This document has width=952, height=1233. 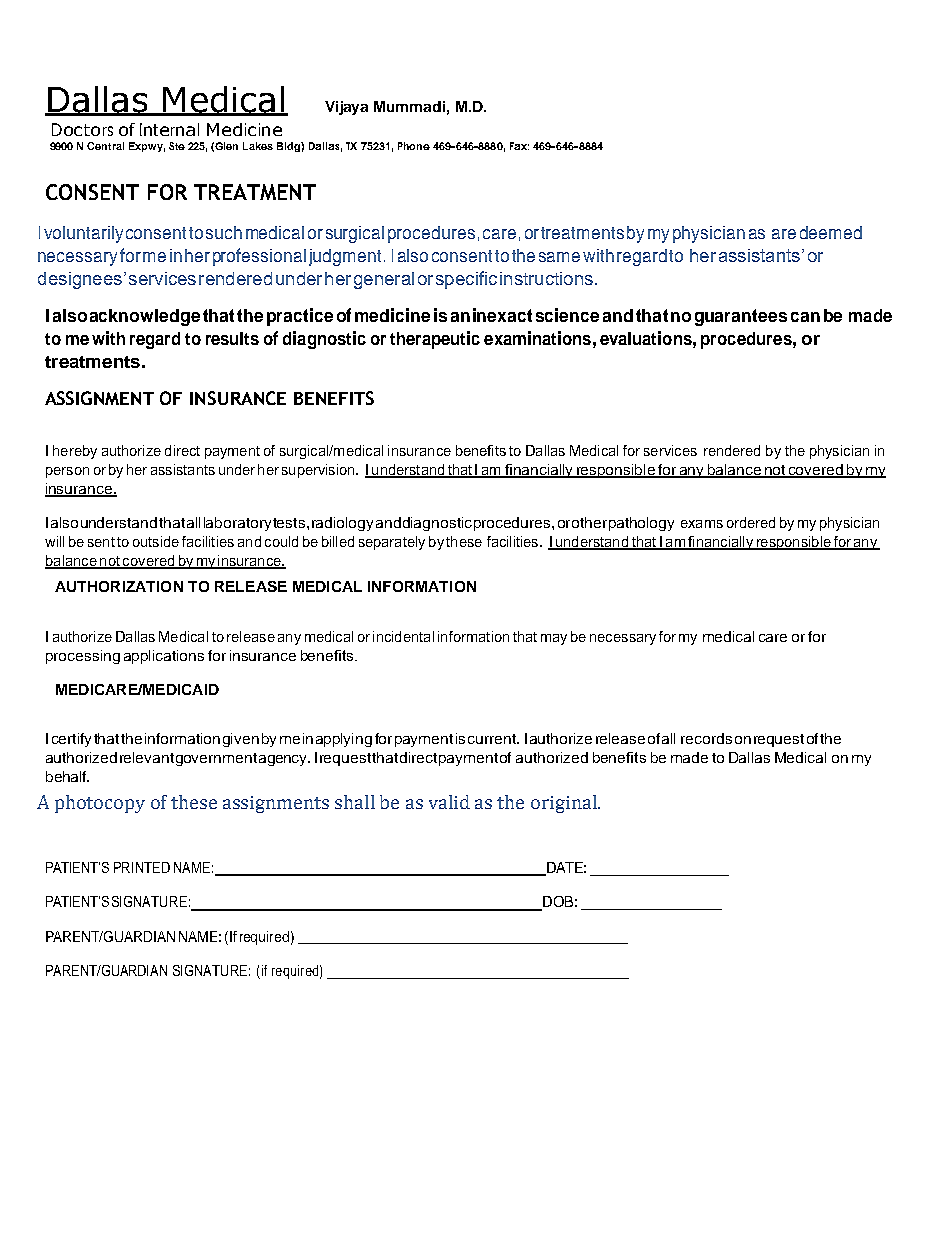 I want to click on Vijaya, so click(x=346, y=108).
